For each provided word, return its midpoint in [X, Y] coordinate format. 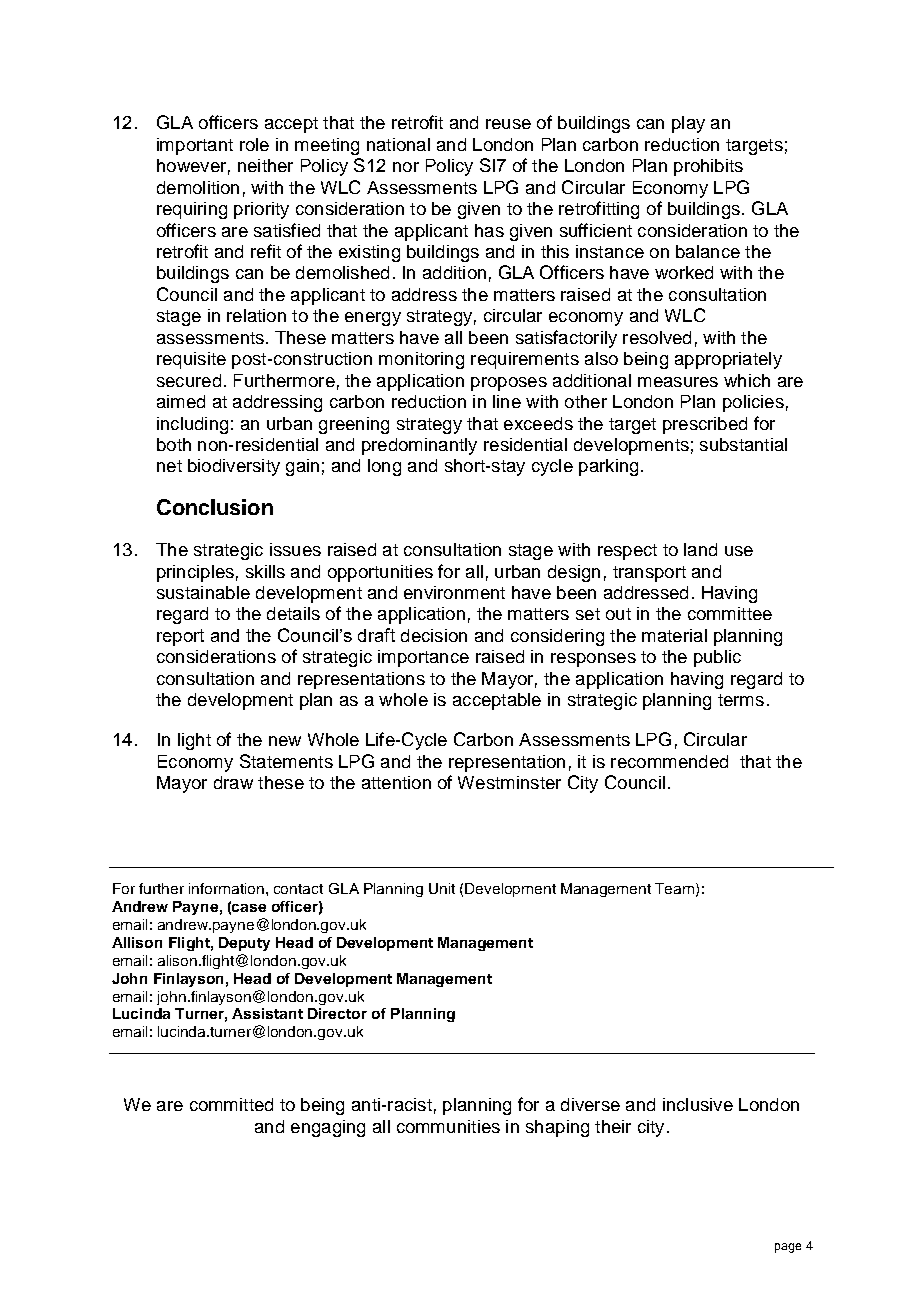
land [700, 549]
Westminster [509, 782]
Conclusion [215, 507]
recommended [669, 761]
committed [231, 1104]
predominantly [419, 446]
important [195, 146]
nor [406, 167]
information [226, 888]
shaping [557, 1128]
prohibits [708, 167]
